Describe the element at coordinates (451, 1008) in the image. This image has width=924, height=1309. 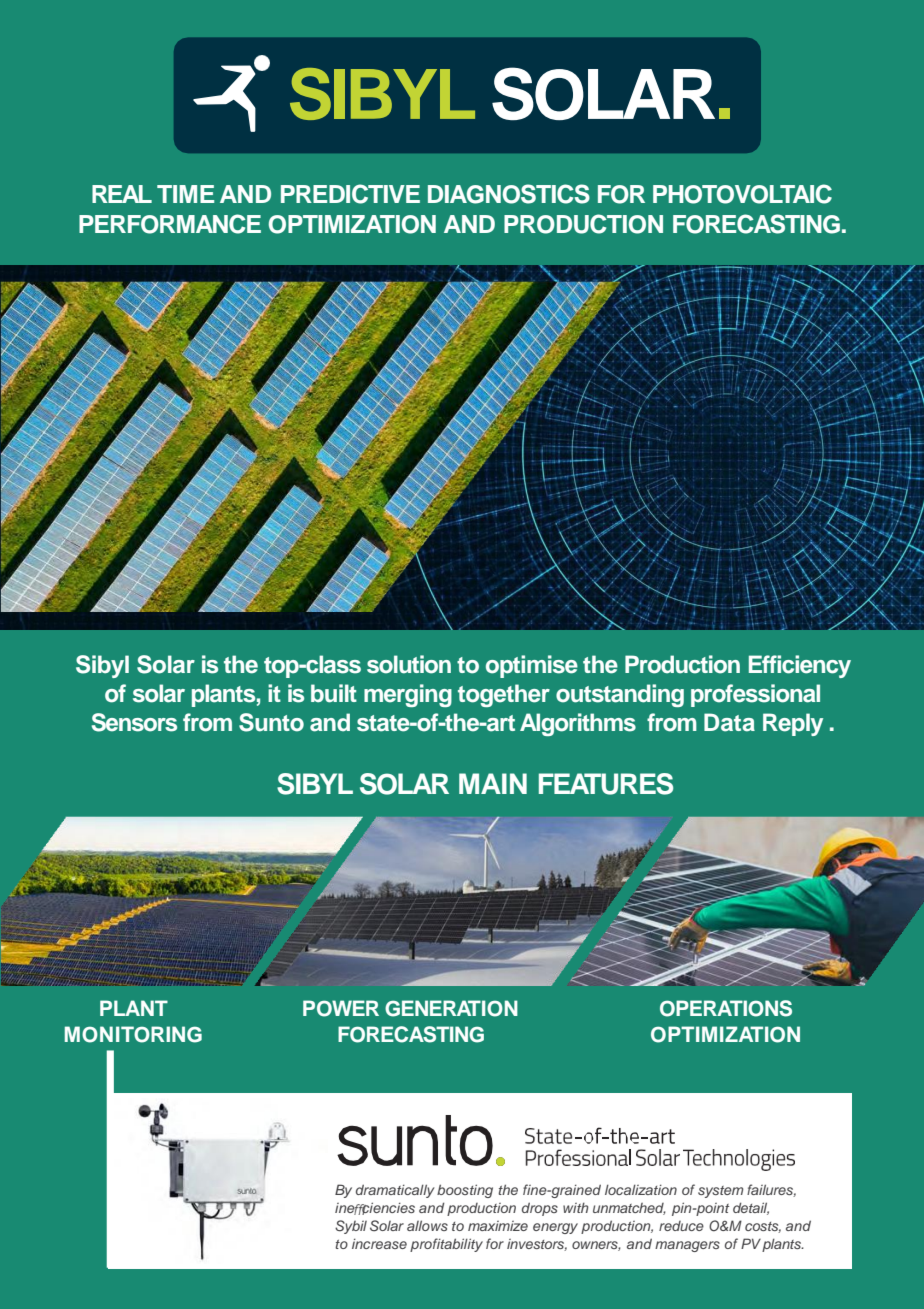
I see `GENERATION` at that location.
